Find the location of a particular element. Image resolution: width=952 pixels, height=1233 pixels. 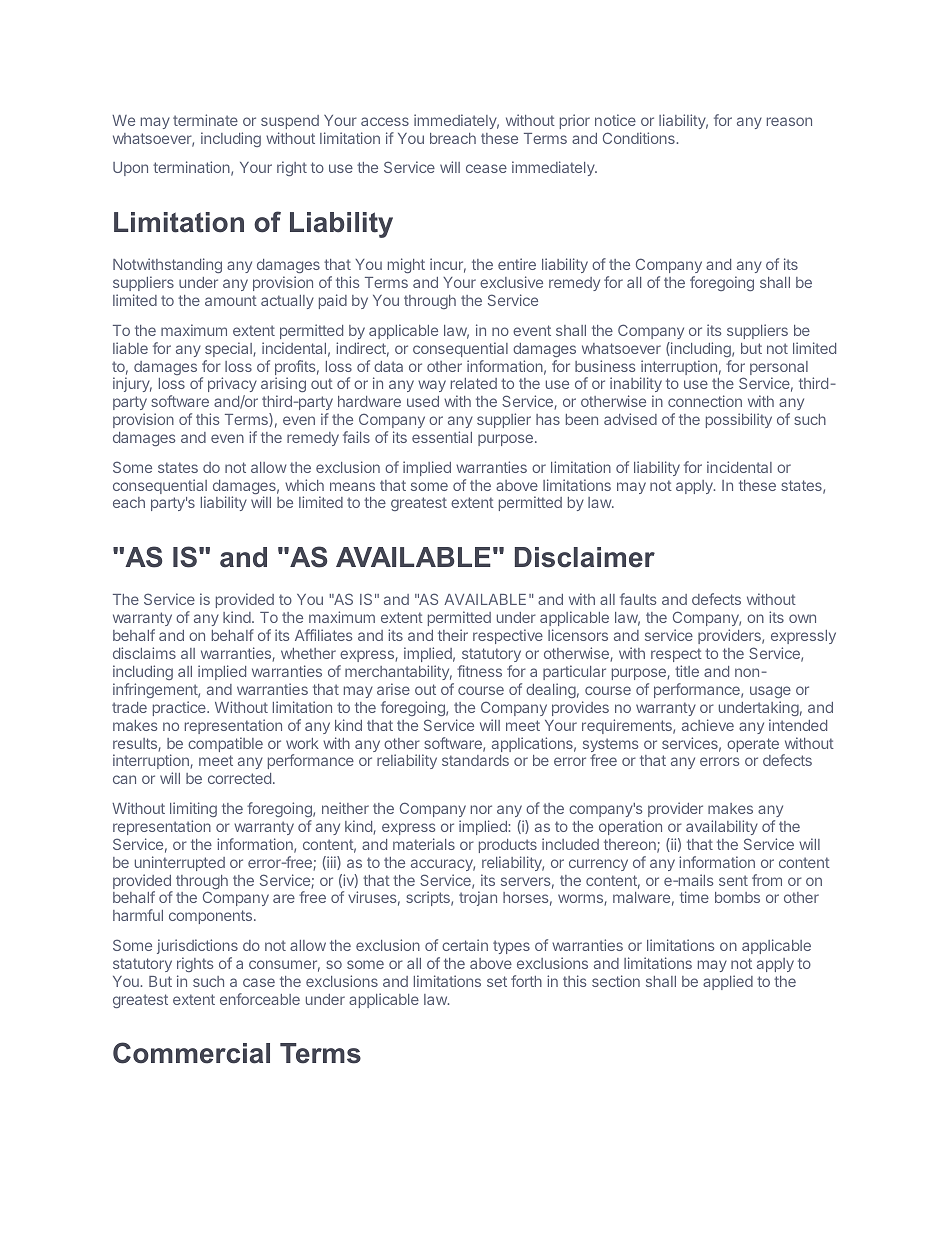

cease is located at coordinates (486, 168).
